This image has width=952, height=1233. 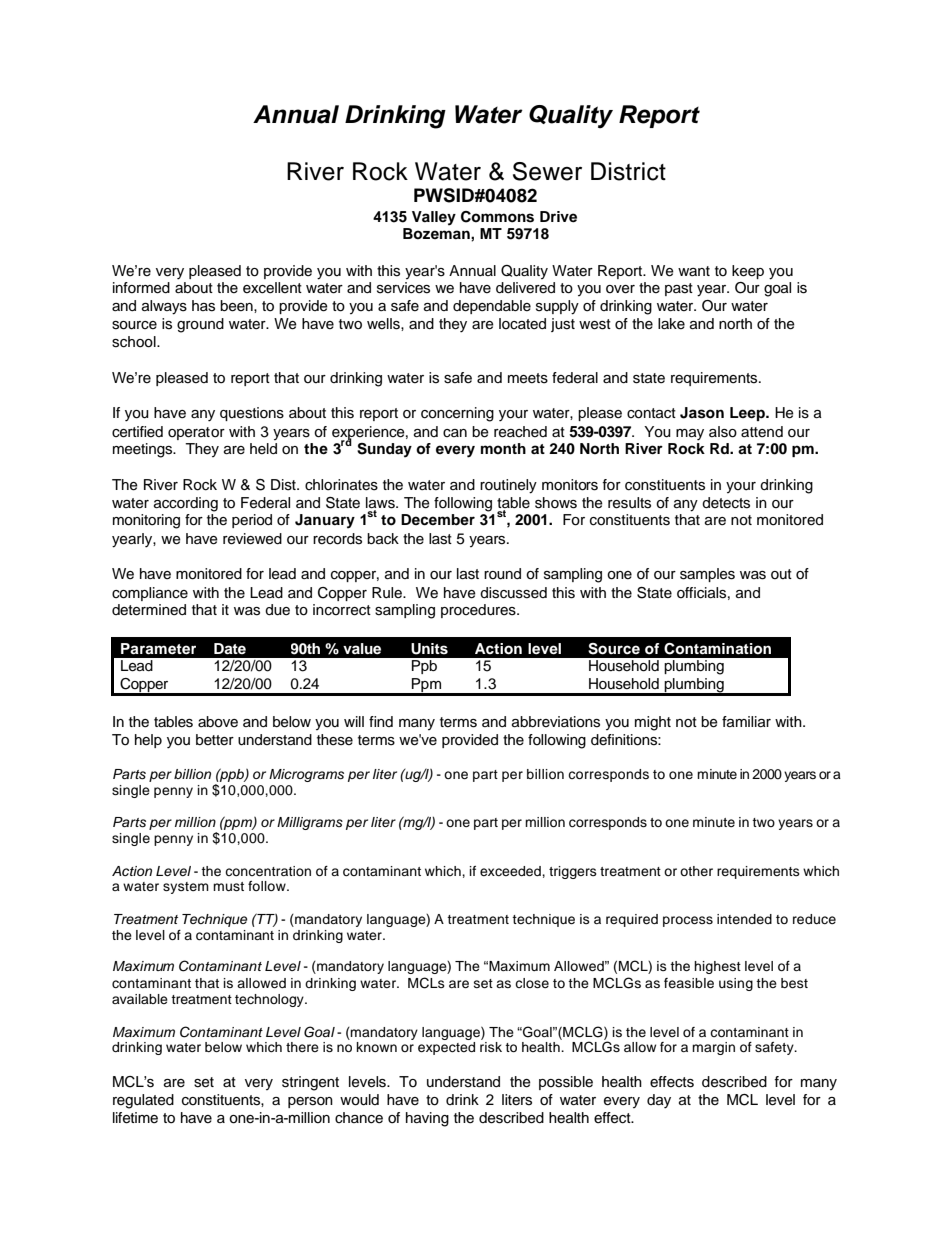 What do you see at coordinates (143, 1101) in the image?
I see `regulated` at bounding box center [143, 1101].
